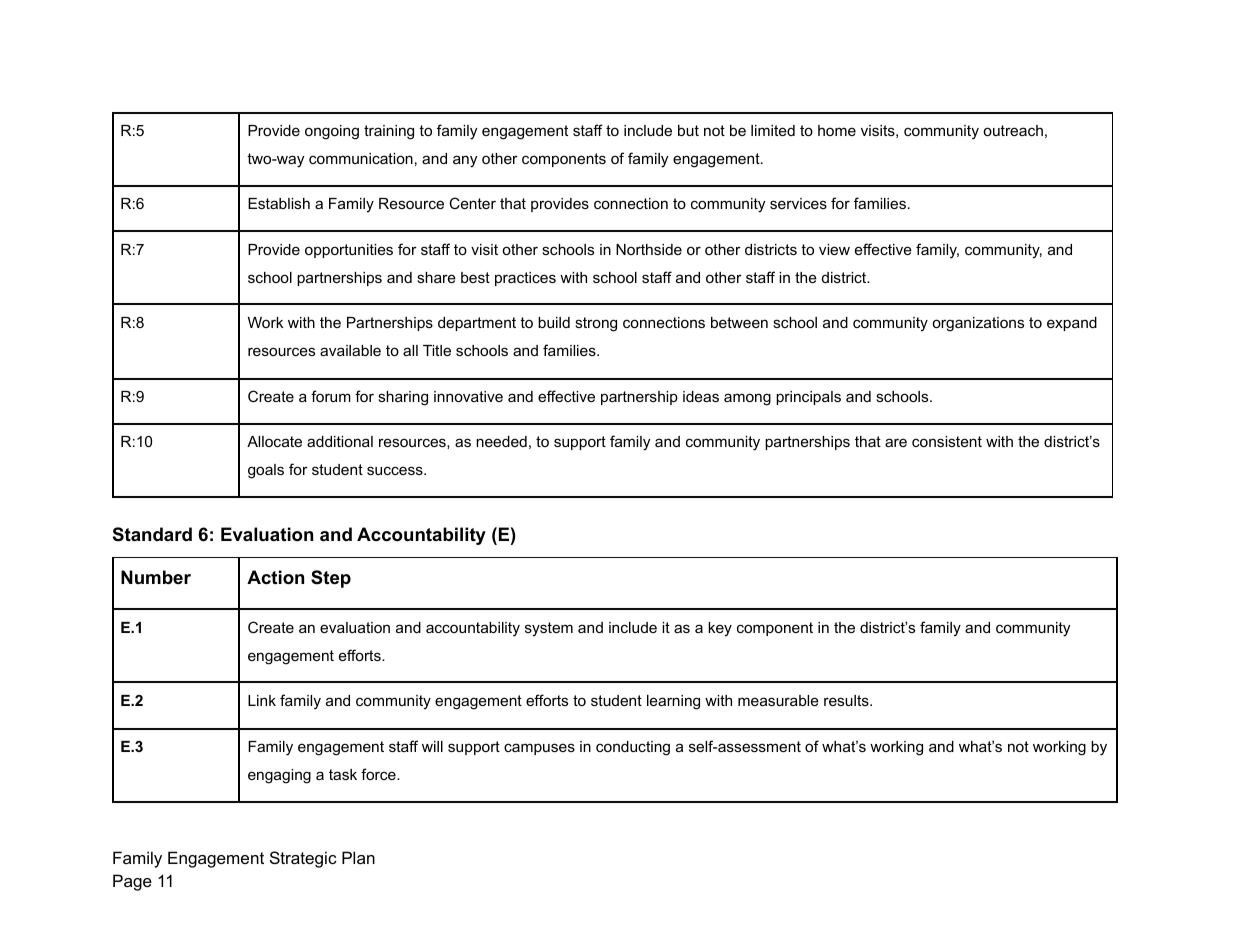 The image size is (1233, 952). What do you see at coordinates (688, 130) in the screenshot?
I see `but` at bounding box center [688, 130].
